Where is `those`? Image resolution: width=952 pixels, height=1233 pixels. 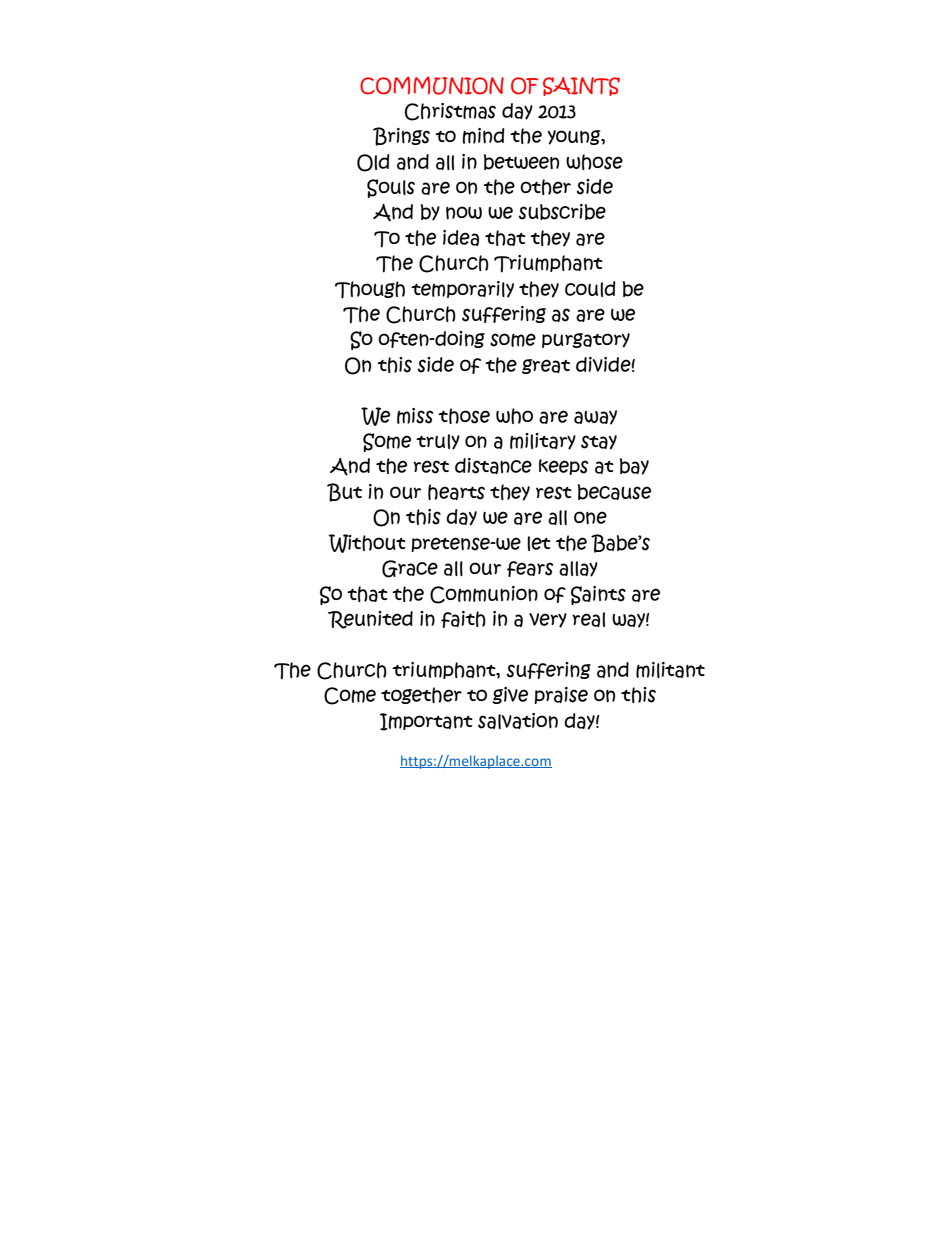 those is located at coordinates (464, 416).
